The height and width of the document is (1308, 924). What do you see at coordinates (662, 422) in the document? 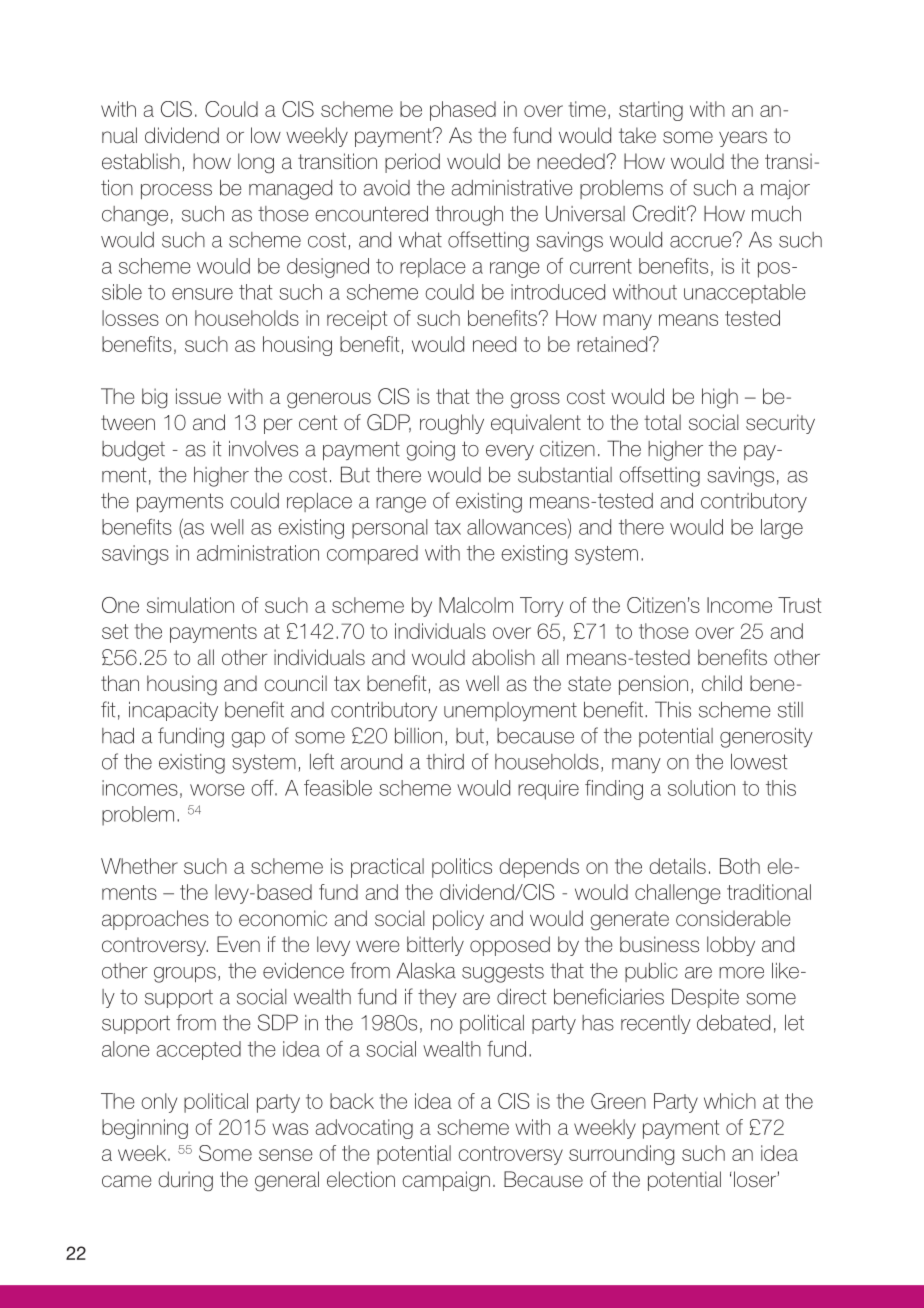
I see `total` at bounding box center [662, 422].
